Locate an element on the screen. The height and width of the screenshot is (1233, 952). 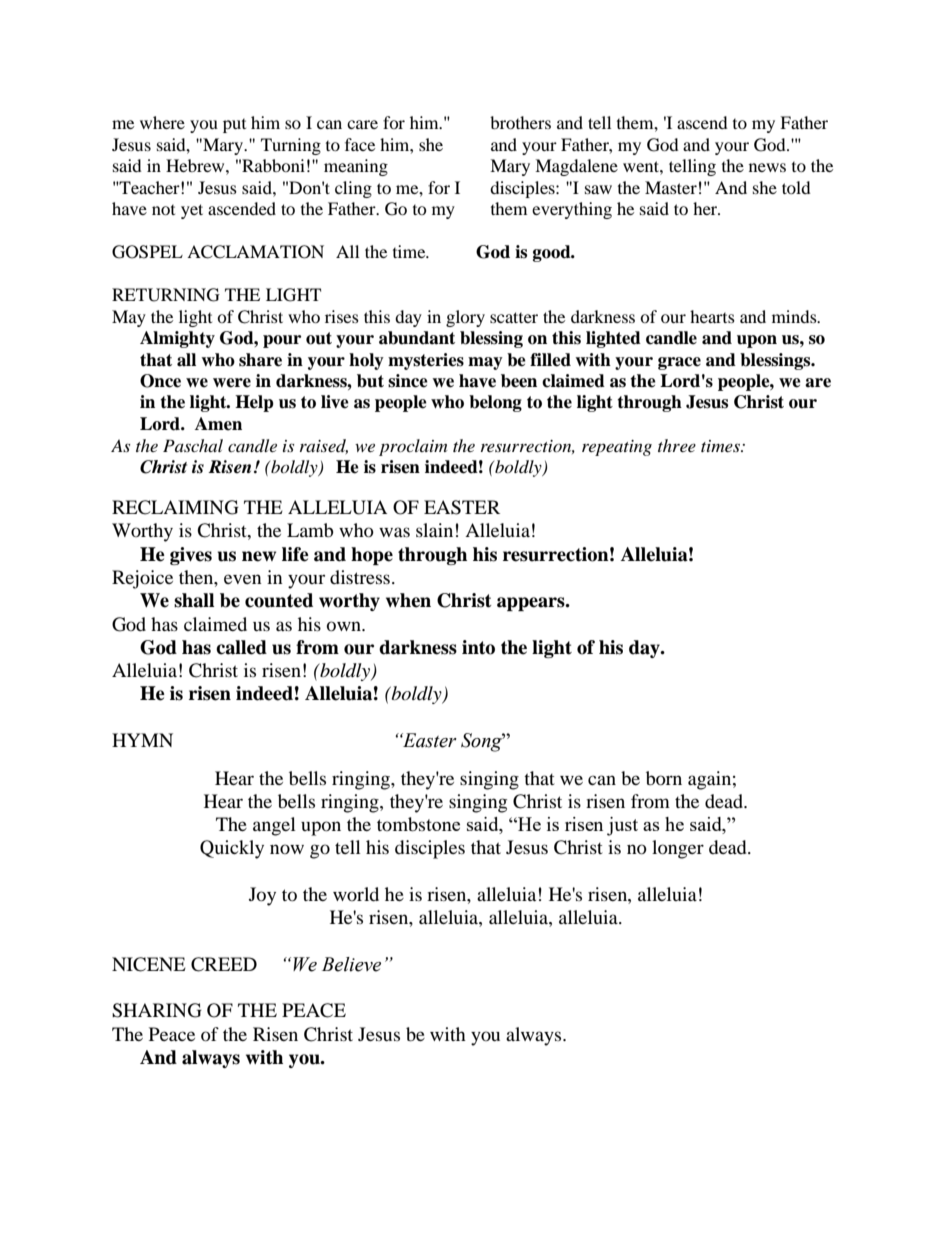
put is located at coordinates (234, 126).
